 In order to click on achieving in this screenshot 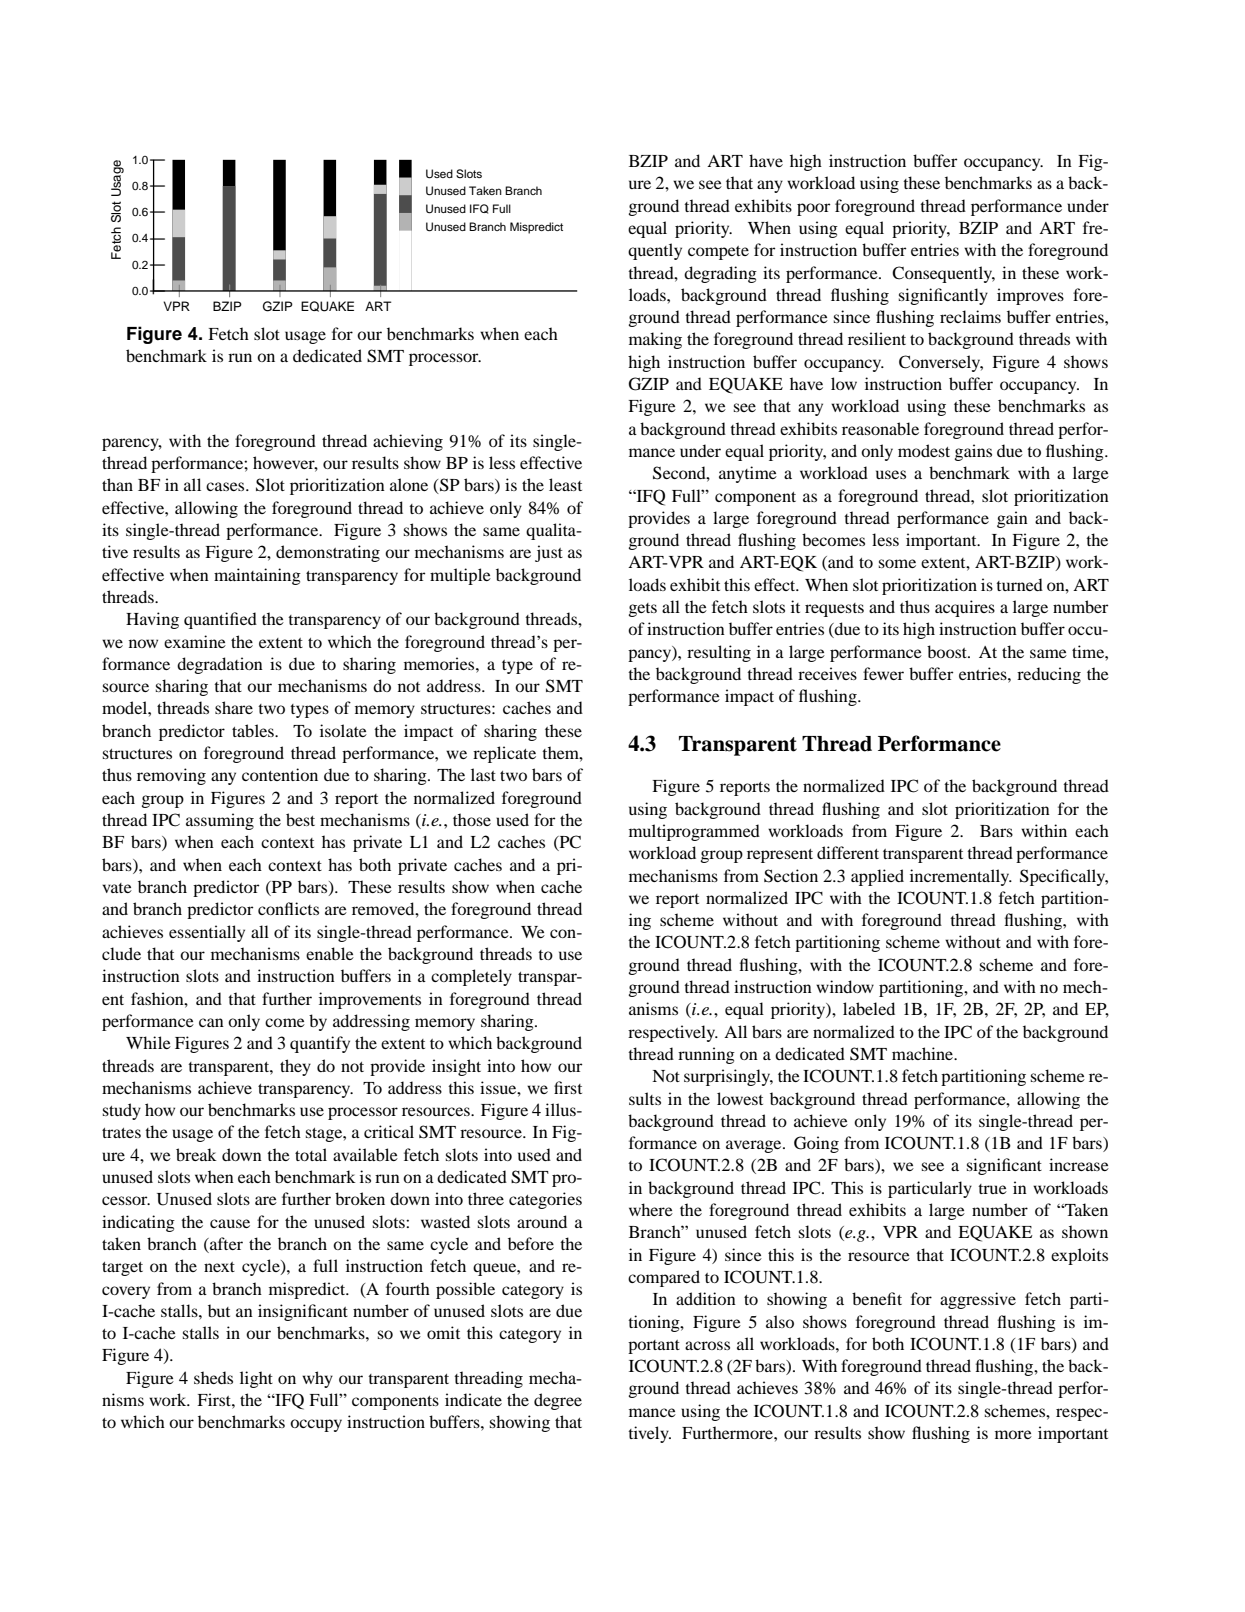, I will do `click(408, 442)`.
